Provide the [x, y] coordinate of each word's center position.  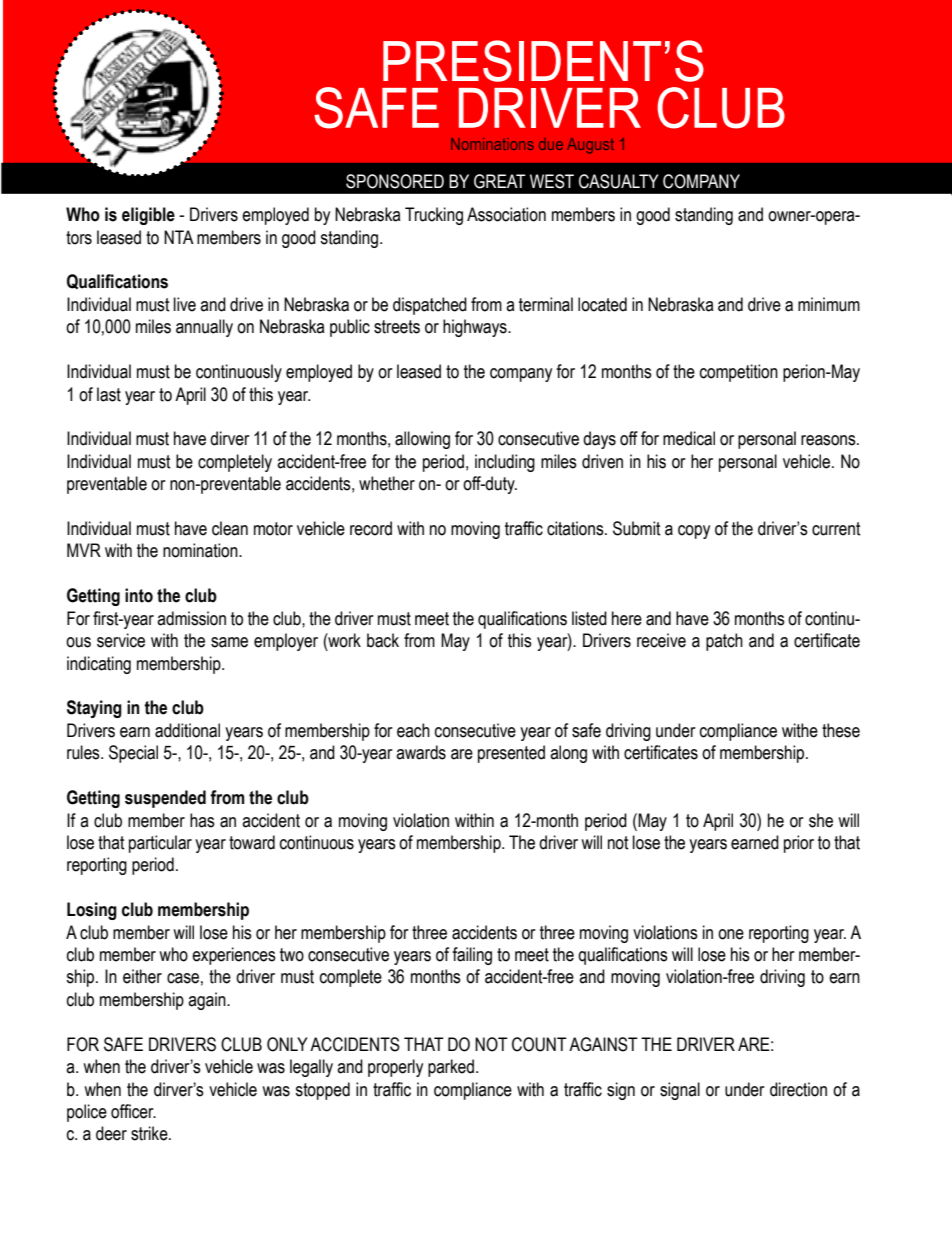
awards [421, 752]
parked [451, 1068]
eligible [148, 216]
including [505, 463]
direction [798, 1089]
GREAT [500, 181]
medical [689, 438]
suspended [165, 799]
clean [230, 528]
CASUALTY [619, 181]
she [821, 820]
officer [133, 1111]
